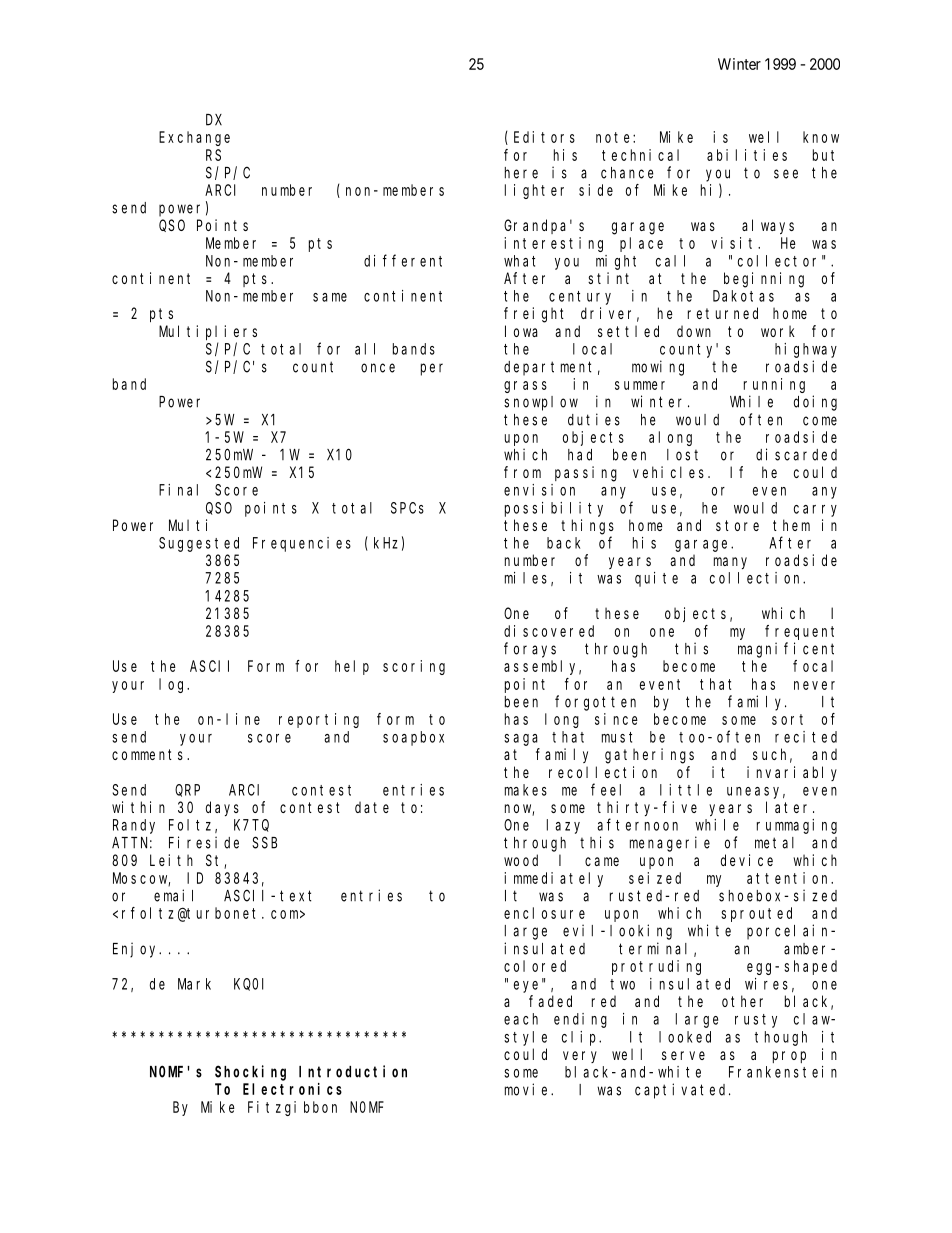  Describe the element at coordinates (686, 790) in the page. I see `little` at that location.
